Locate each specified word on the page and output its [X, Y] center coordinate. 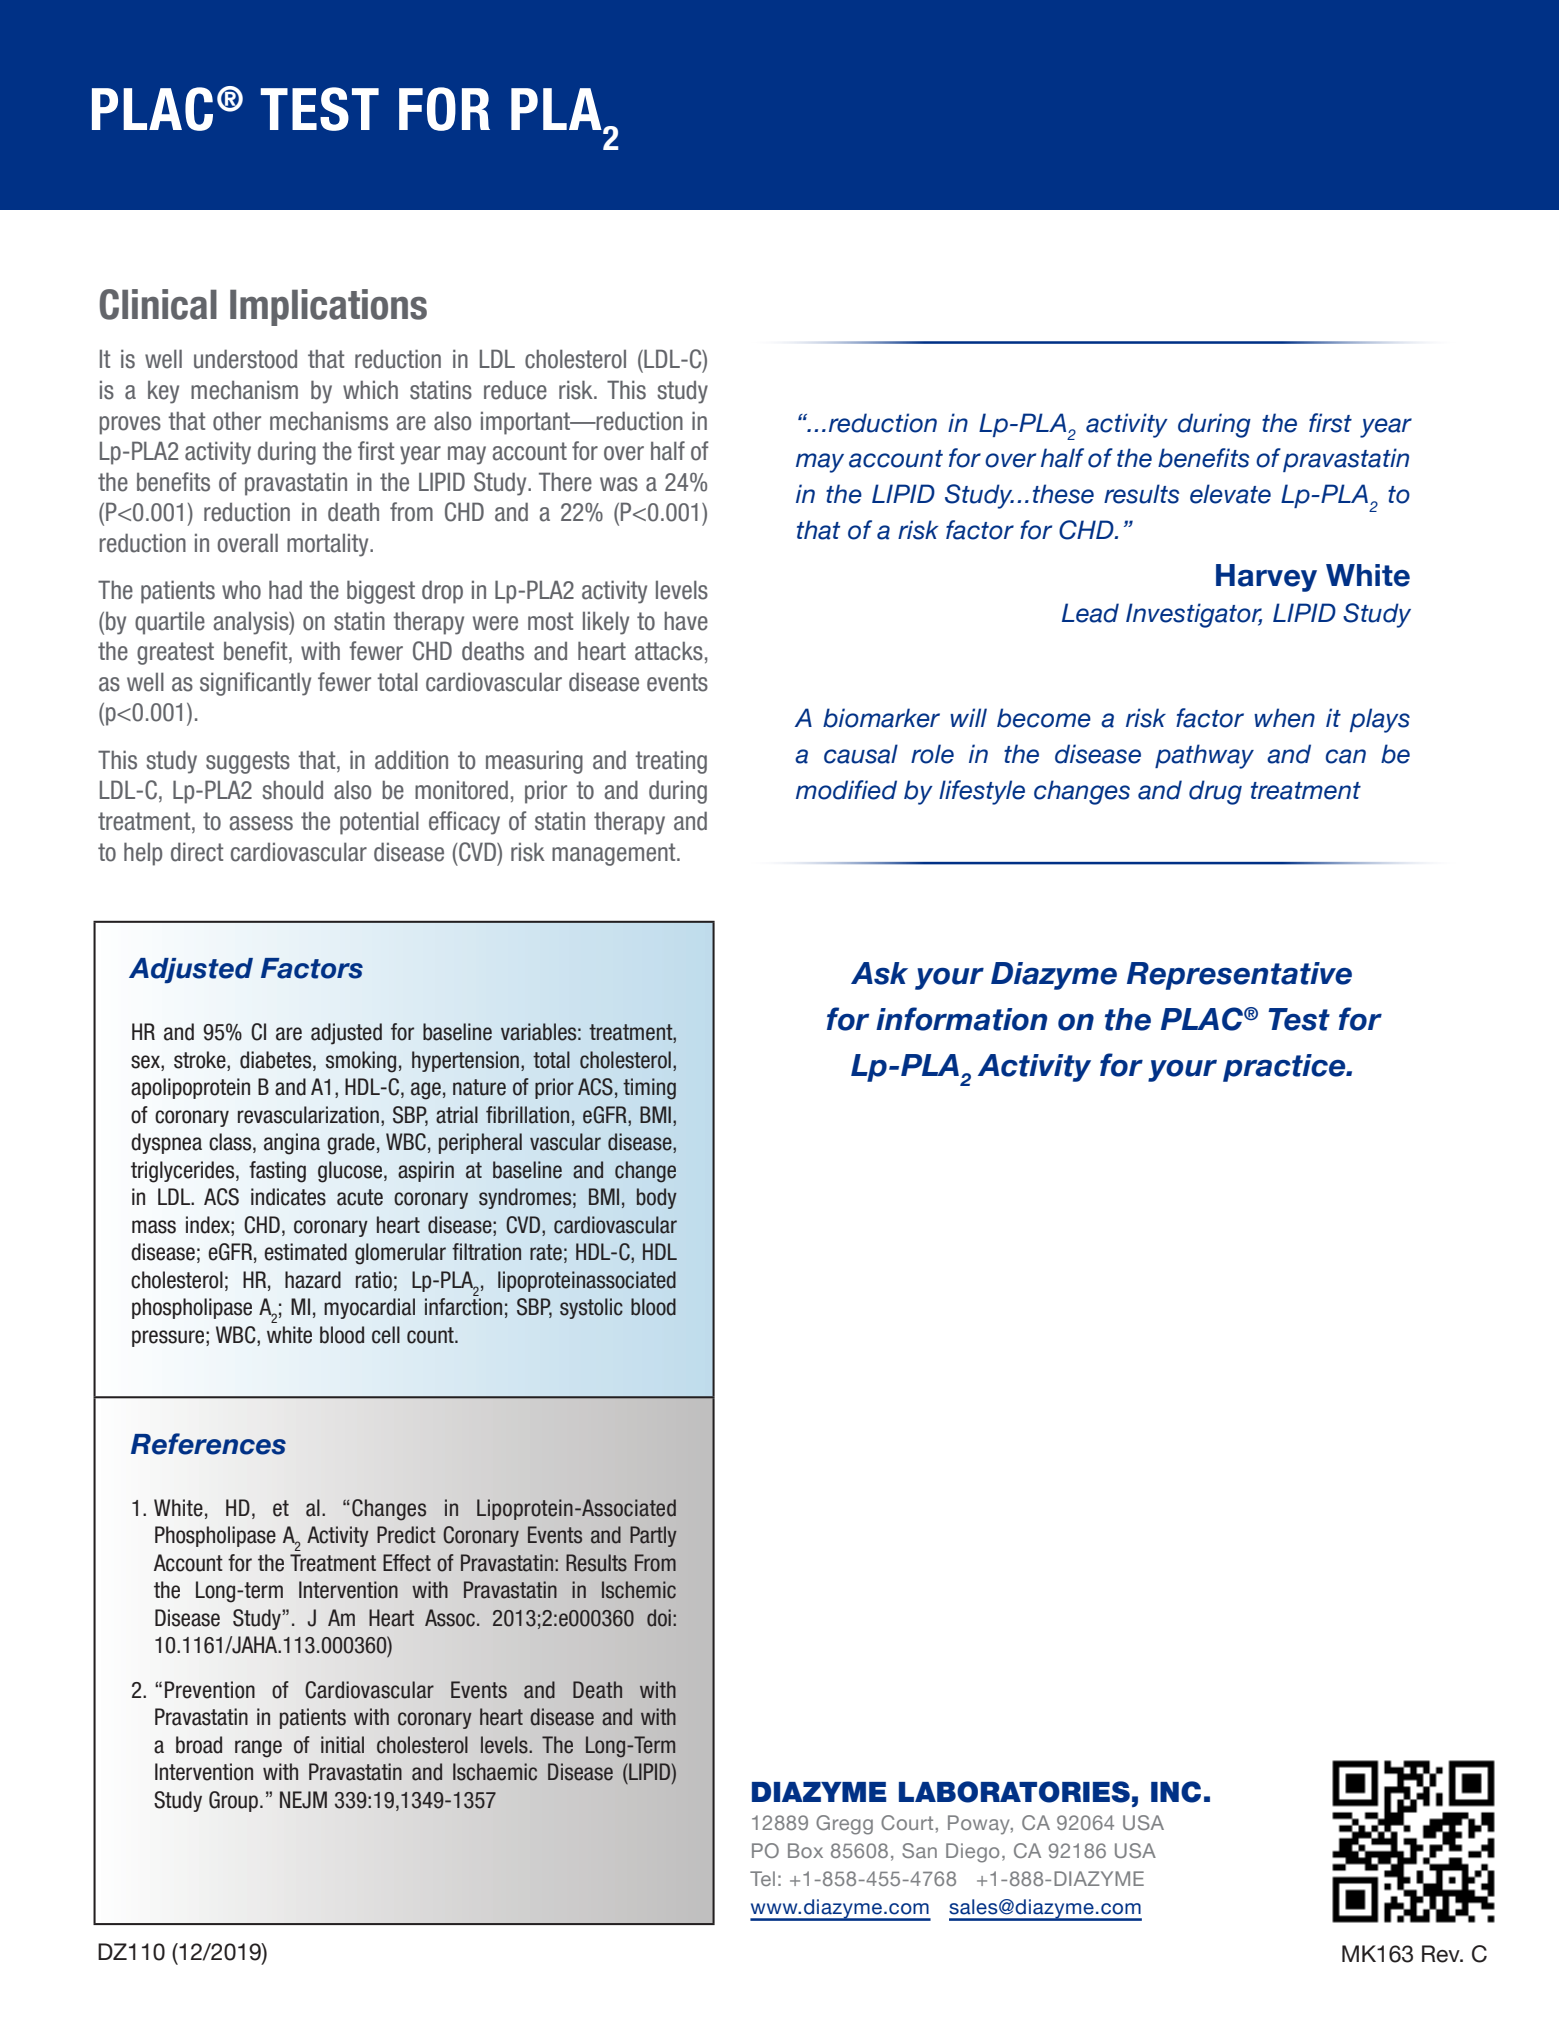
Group [235, 1801]
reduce [515, 390]
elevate [1230, 494]
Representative [1239, 976]
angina [292, 1144]
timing [649, 1089]
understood [245, 359]
